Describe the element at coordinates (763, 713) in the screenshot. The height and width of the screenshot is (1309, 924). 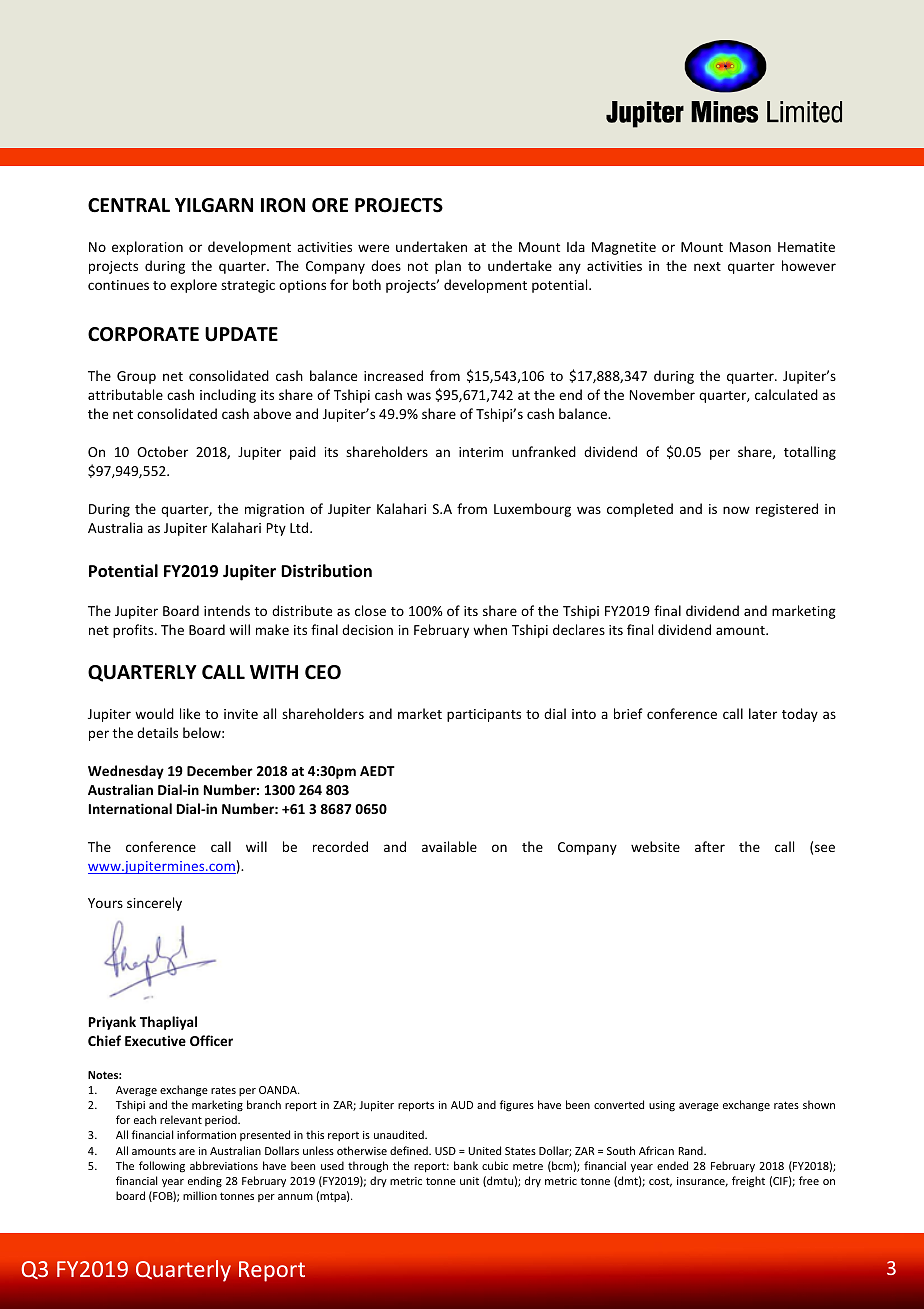
I see `later` at that location.
